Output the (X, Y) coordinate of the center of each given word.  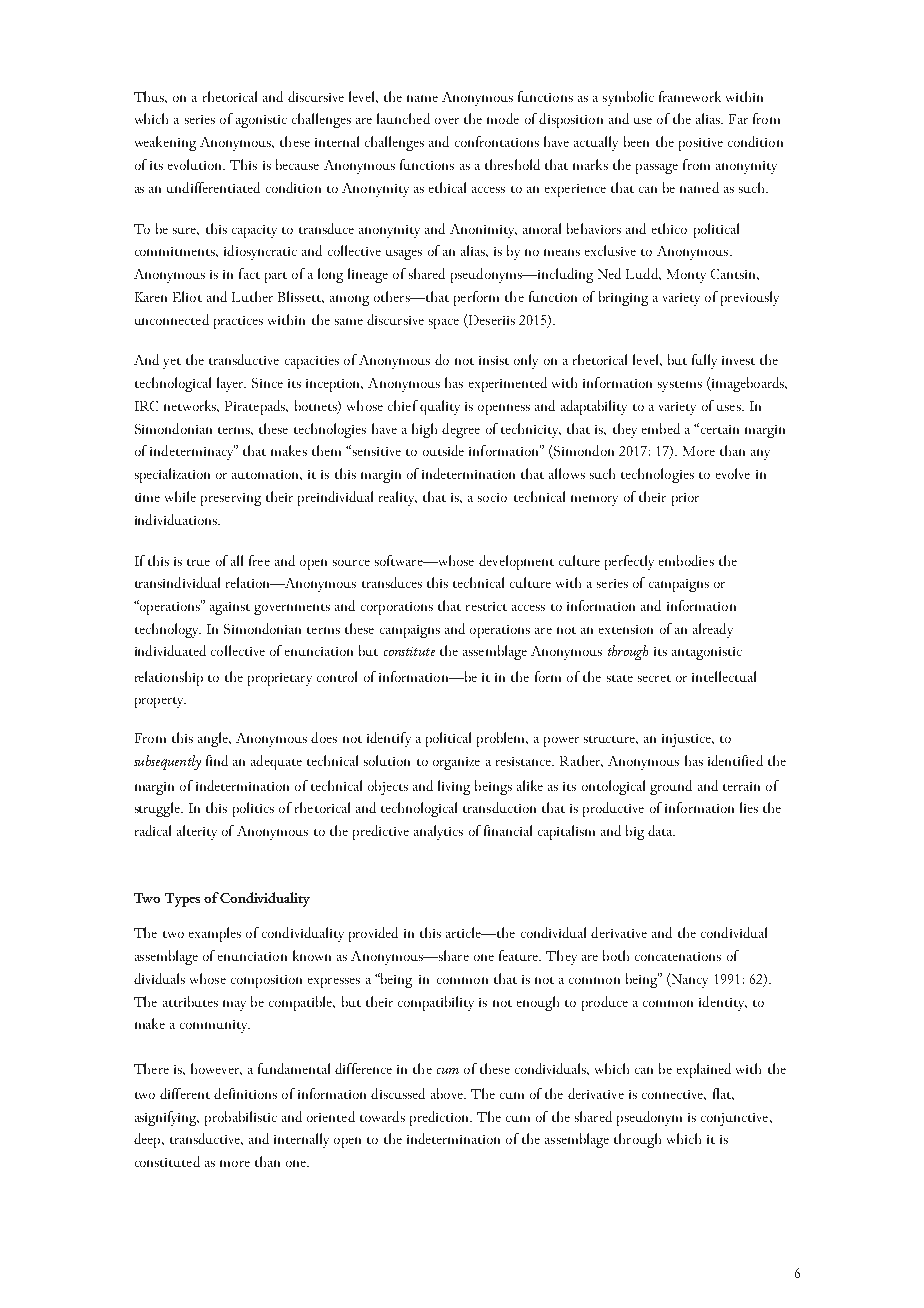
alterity (197, 832)
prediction (441, 1118)
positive (701, 144)
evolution (196, 164)
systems (680, 386)
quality (440, 407)
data (661, 830)
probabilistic (241, 1118)
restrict (486, 606)
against (230, 608)
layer (231, 384)
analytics (438, 832)
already (713, 630)
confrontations (497, 141)
